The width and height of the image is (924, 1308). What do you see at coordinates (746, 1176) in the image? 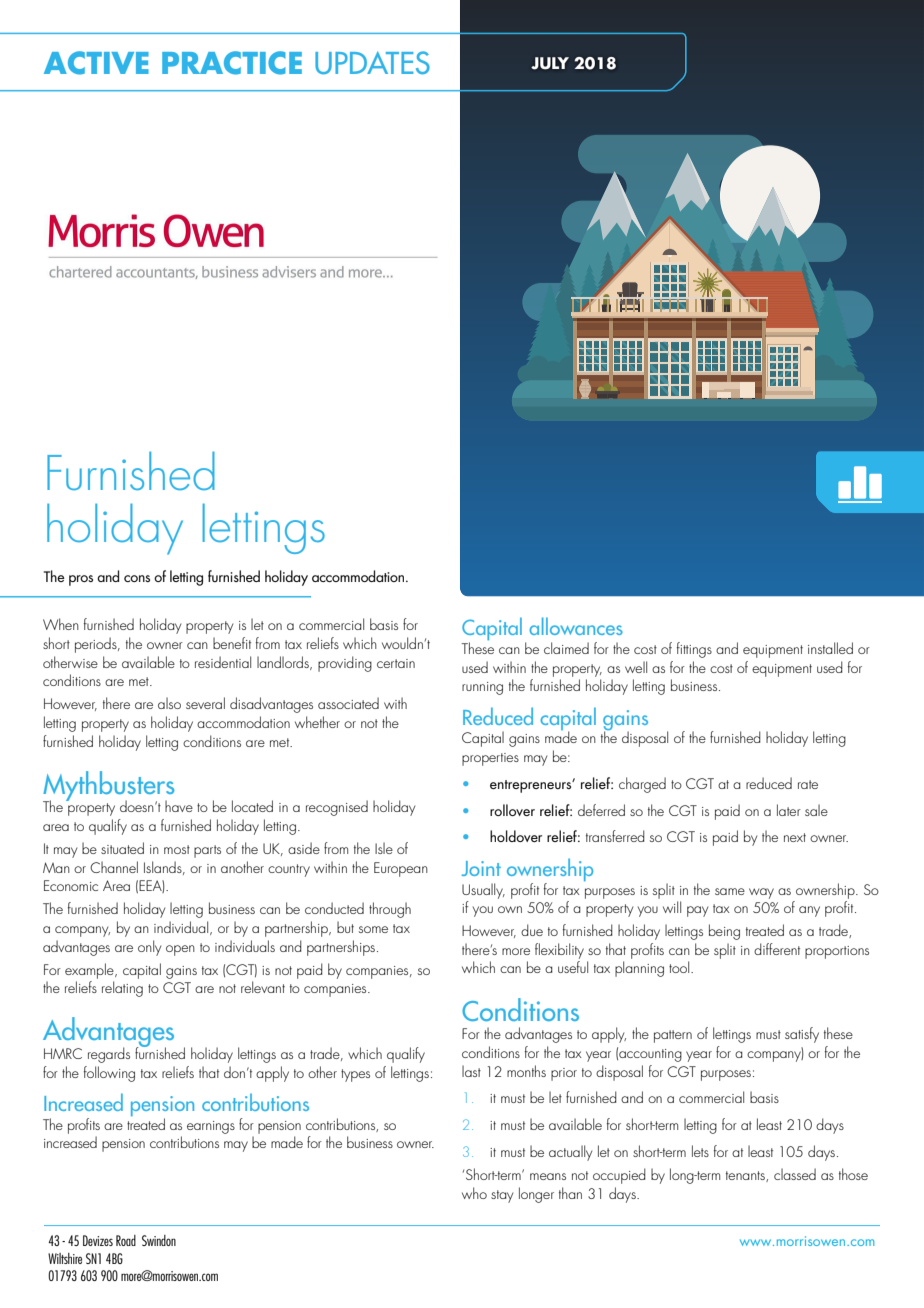
I see `tenants` at bounding box center [746, 1176].
